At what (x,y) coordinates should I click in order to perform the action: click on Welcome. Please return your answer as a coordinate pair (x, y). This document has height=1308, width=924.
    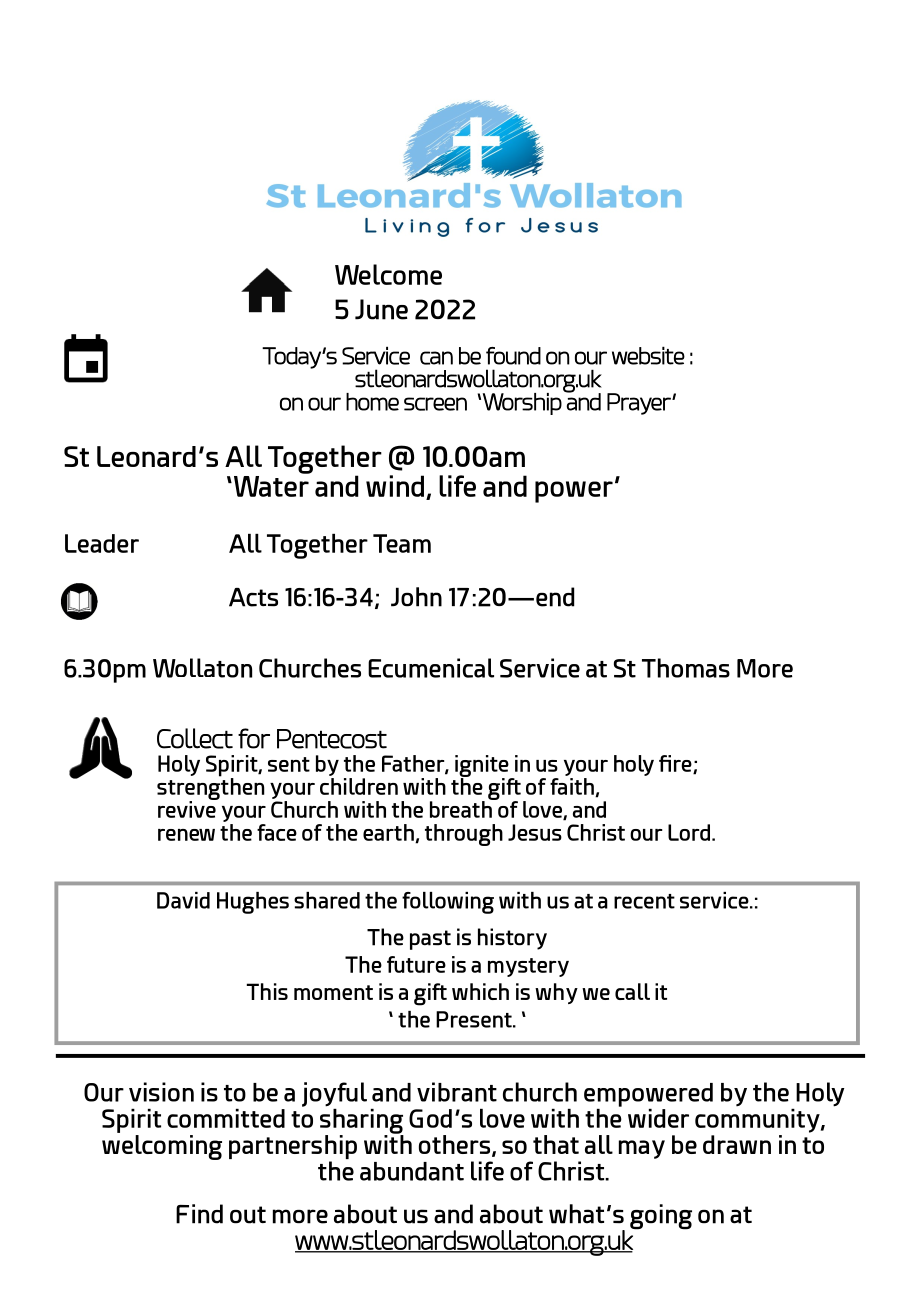
    Looking at the image, I should click on (388, 274).
